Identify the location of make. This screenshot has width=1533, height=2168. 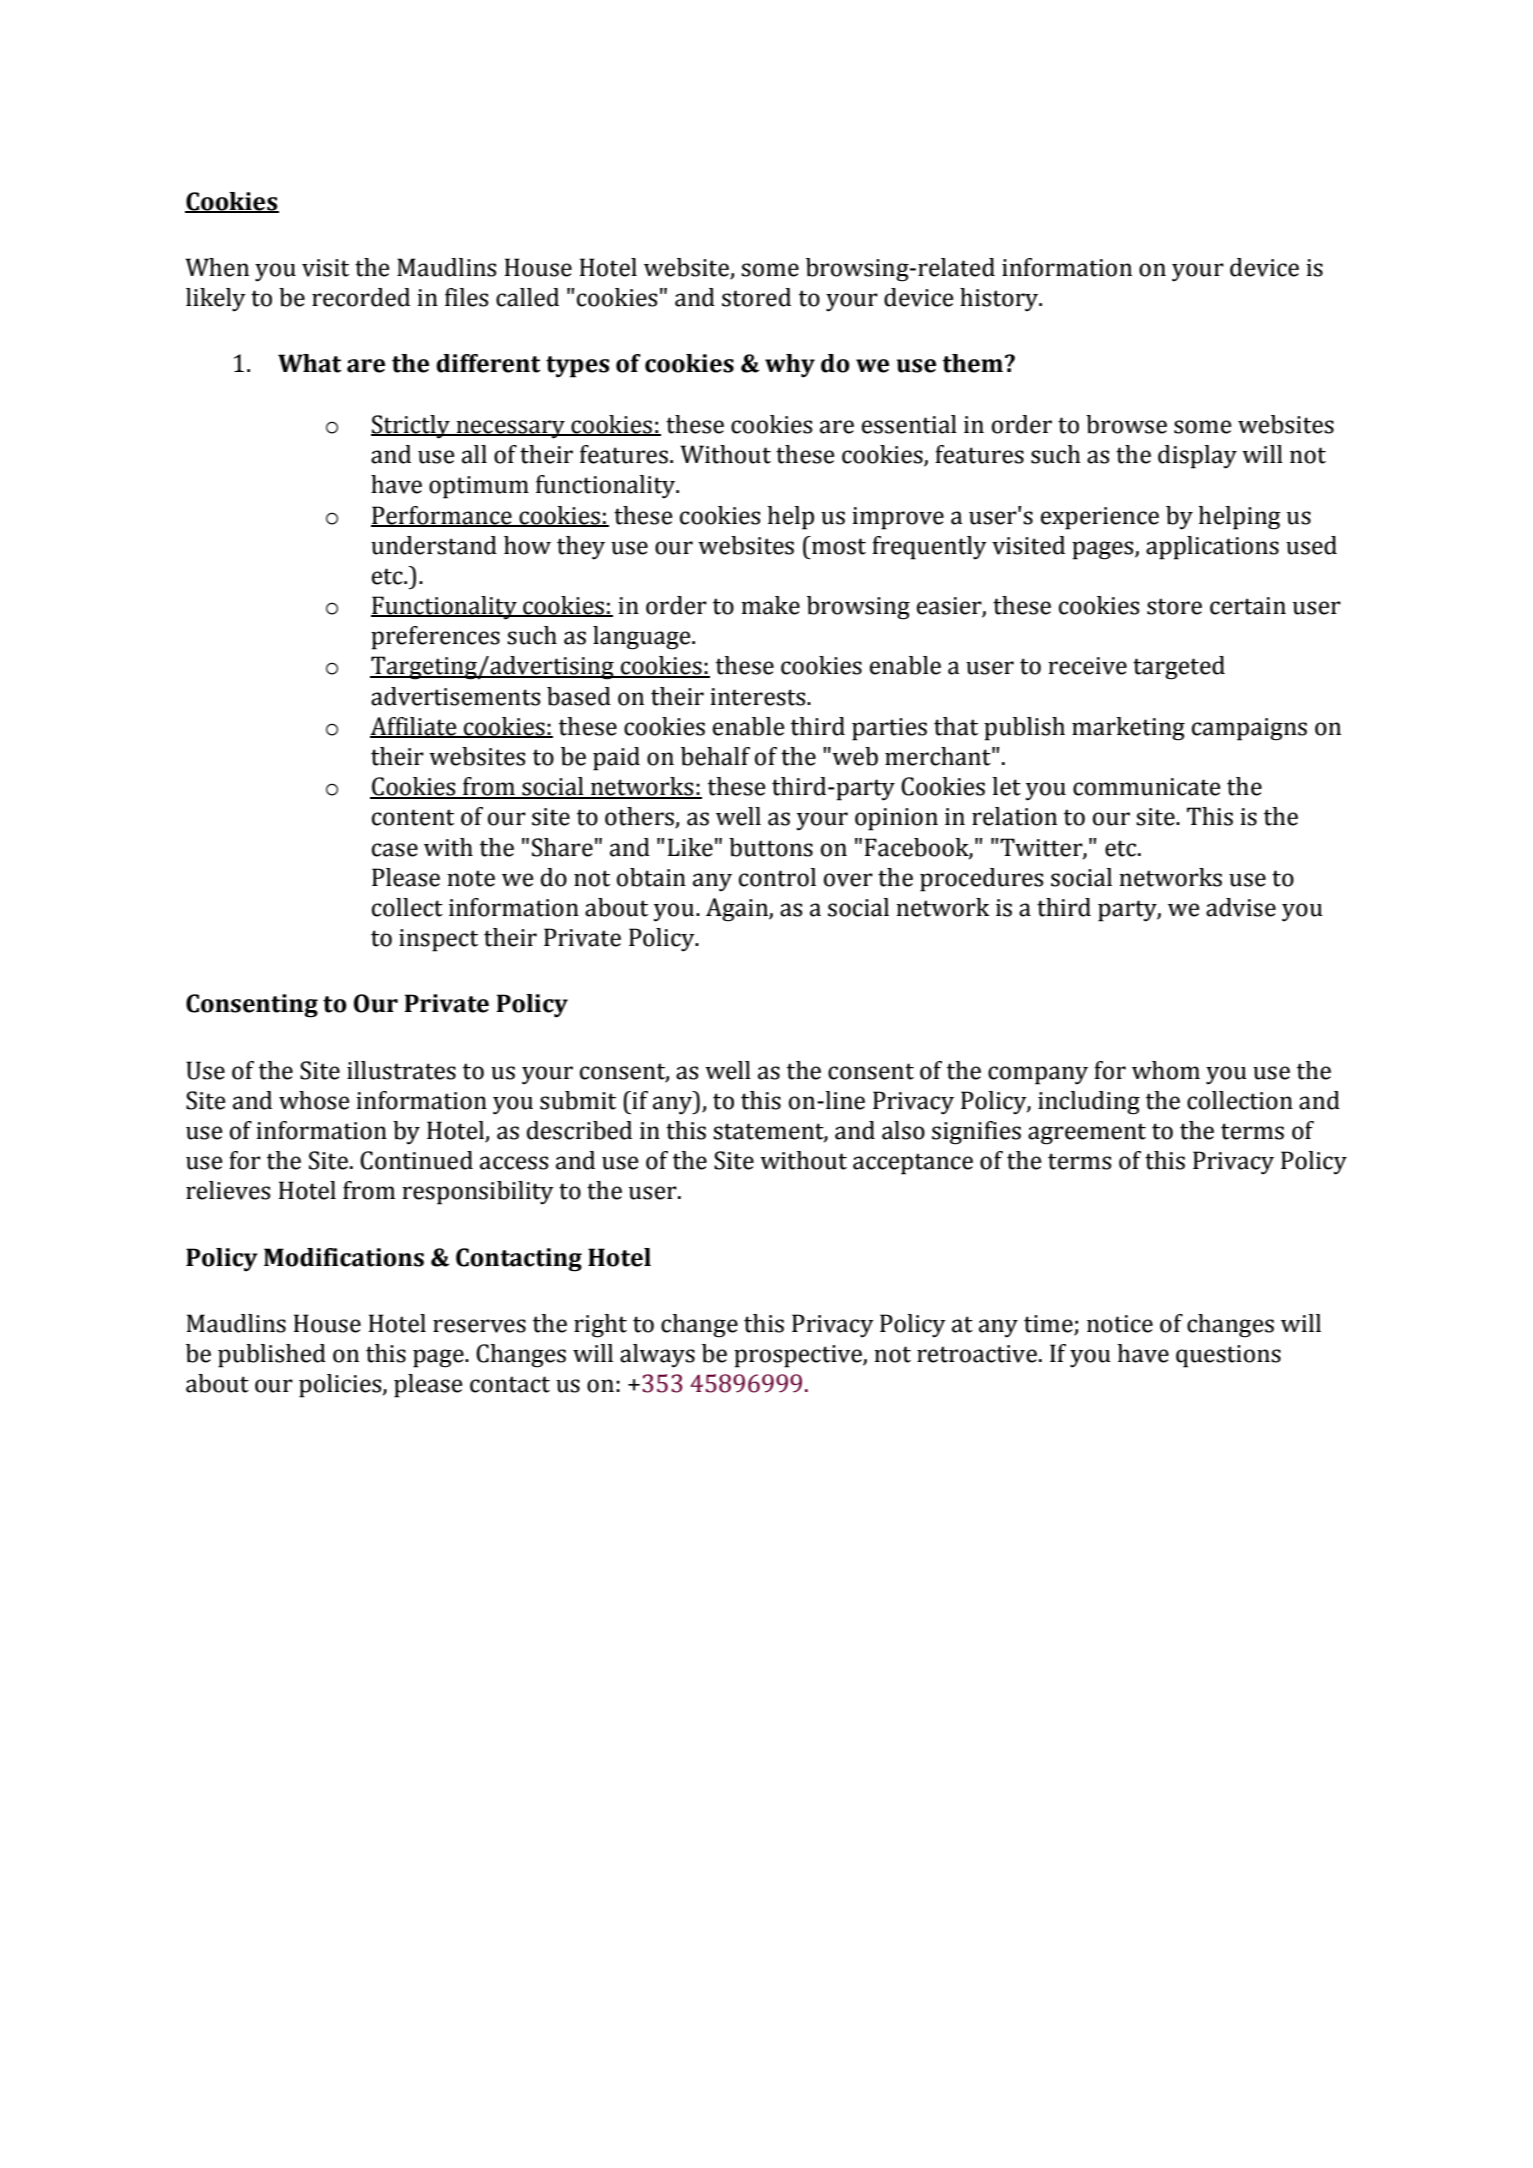
(770, 605).
